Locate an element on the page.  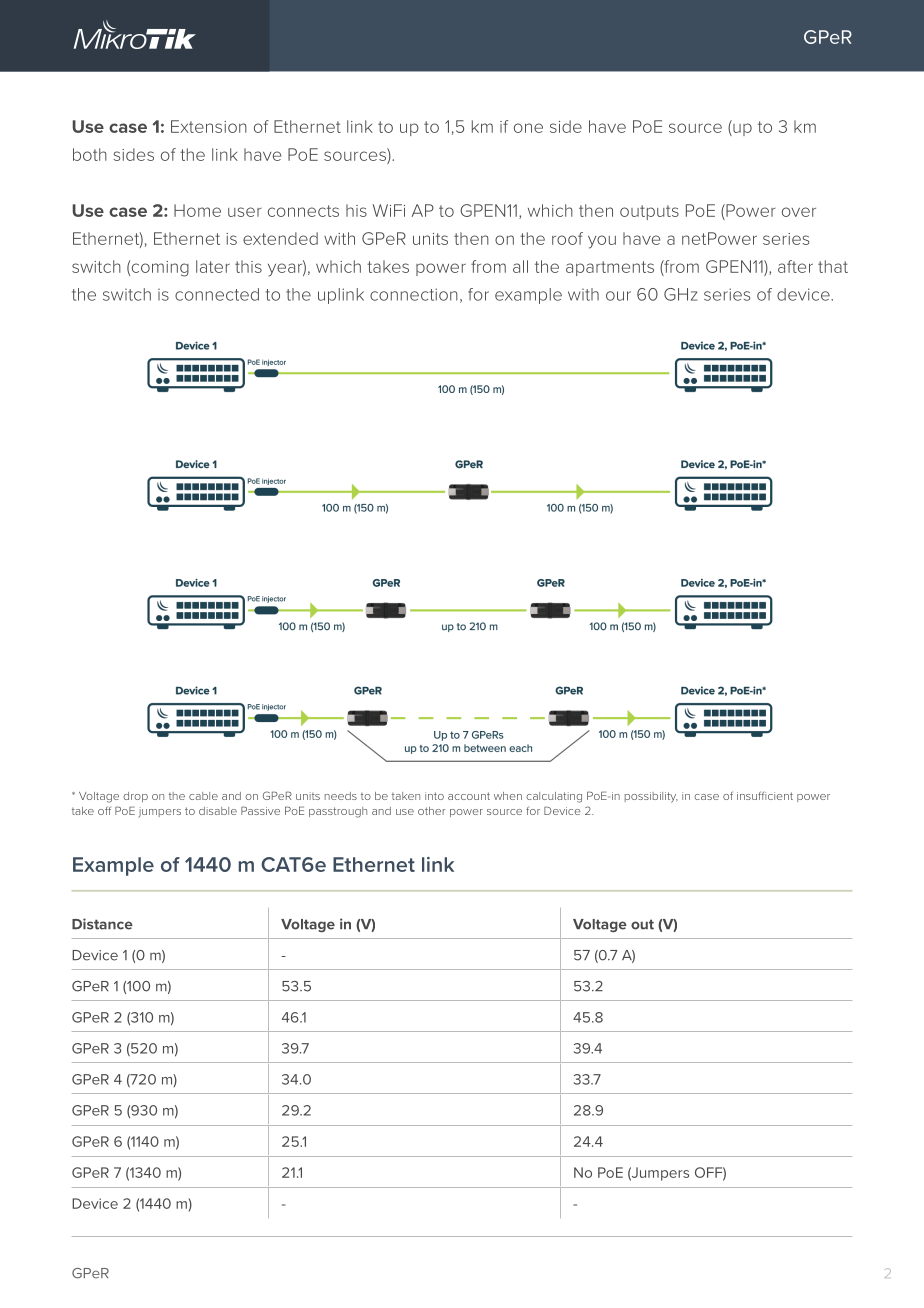
other is located at coordinates (431, 811).
